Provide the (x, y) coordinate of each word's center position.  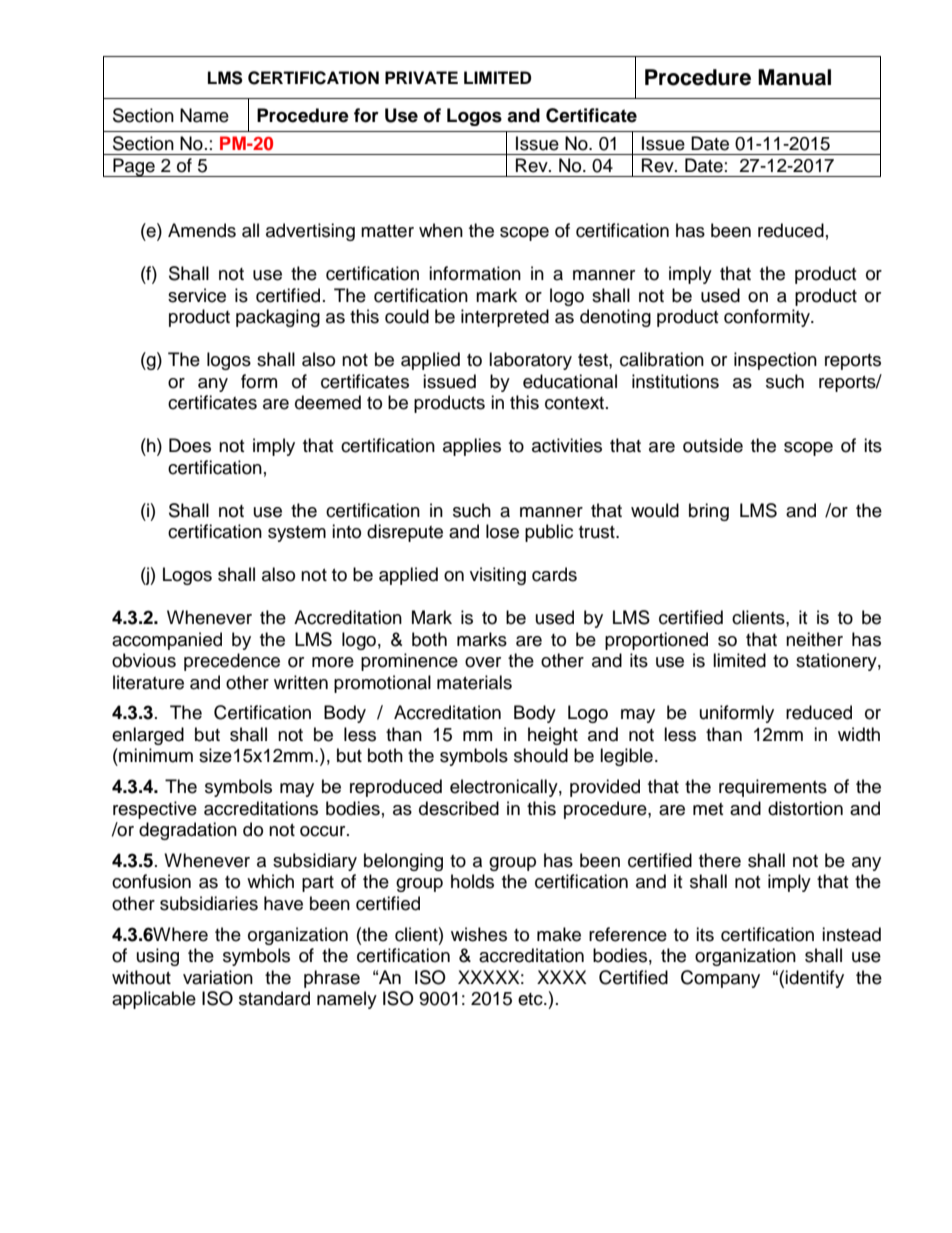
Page (134, 167)
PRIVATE (421, 77)
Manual (794, 77)
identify (814, 979)
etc (531, 999)
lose (502, 531)
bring (709, 512)
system (297, 534)
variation (218, 977)
